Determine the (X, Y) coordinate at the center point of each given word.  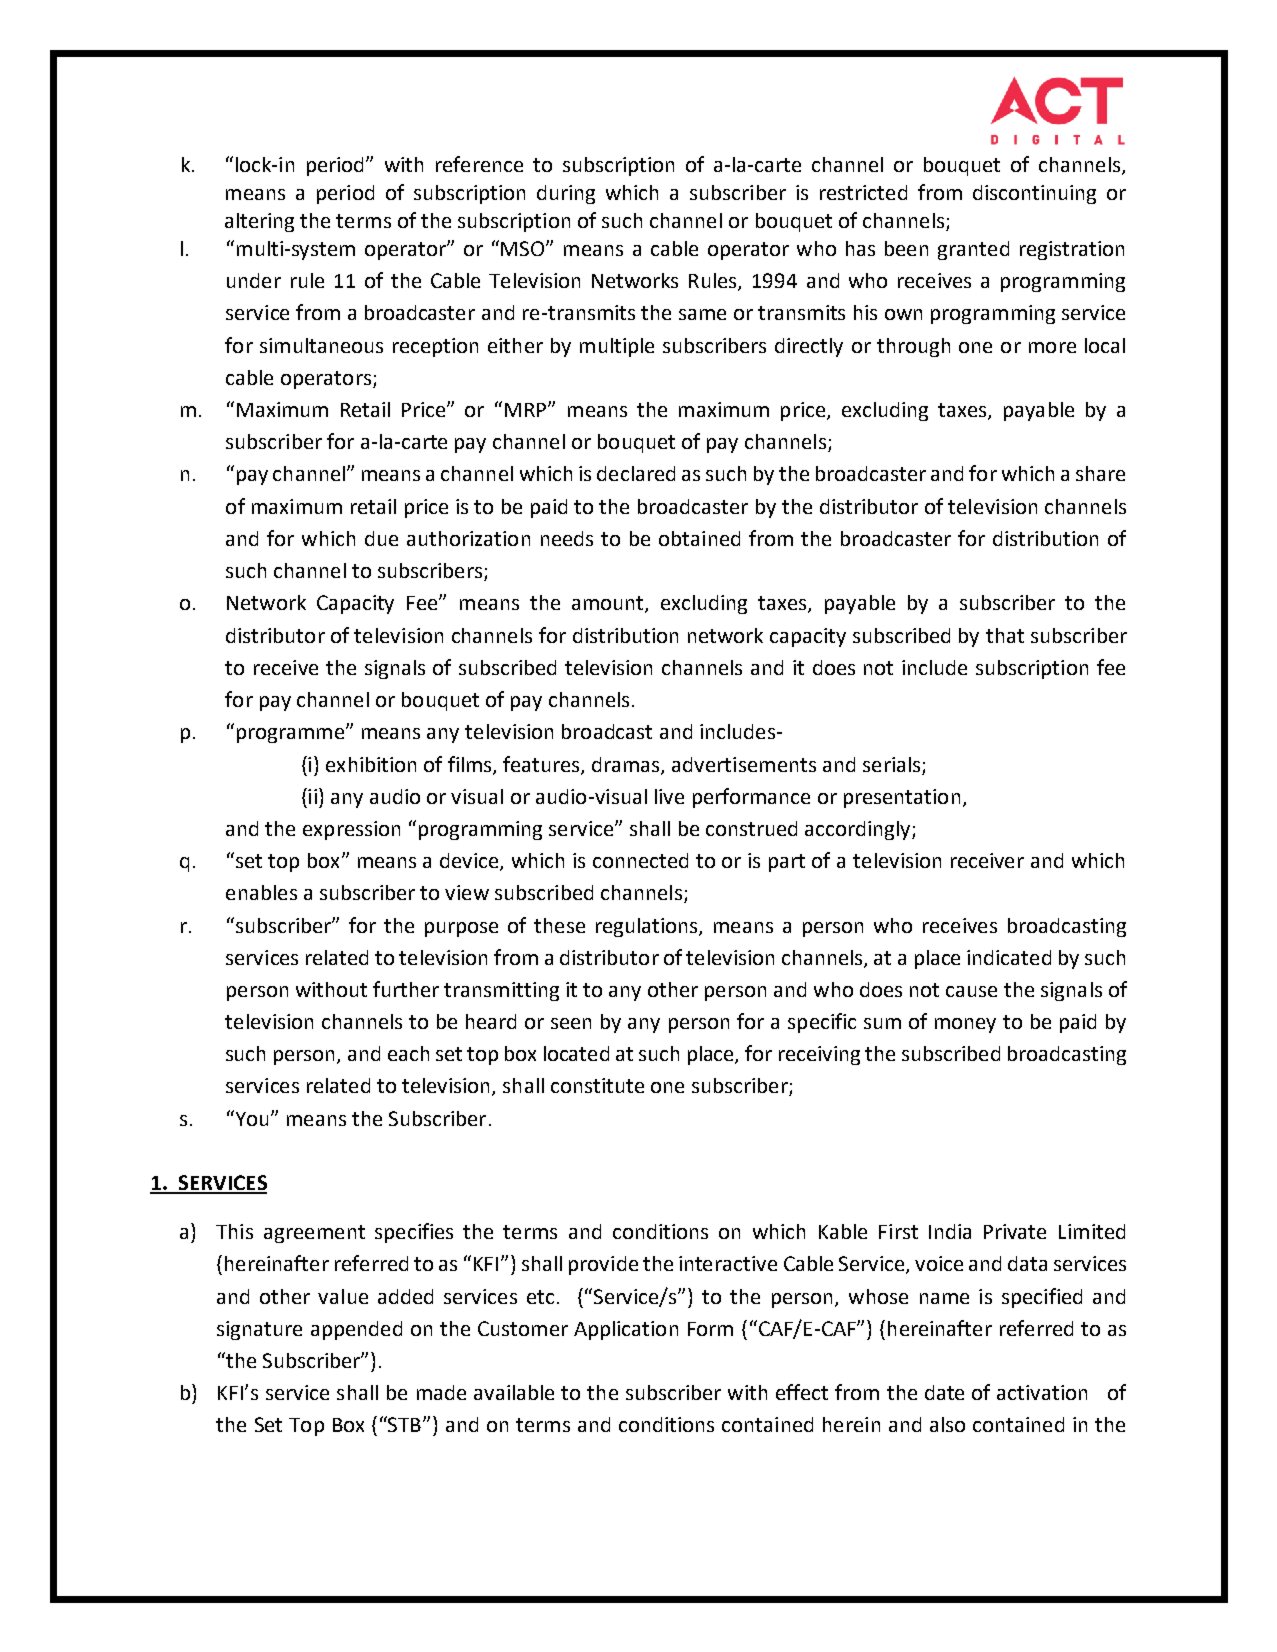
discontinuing (1034, 194)
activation (1042, 1392)
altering (259, 222)
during (566, 194)
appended (356, 1330)
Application (626, 1330)
